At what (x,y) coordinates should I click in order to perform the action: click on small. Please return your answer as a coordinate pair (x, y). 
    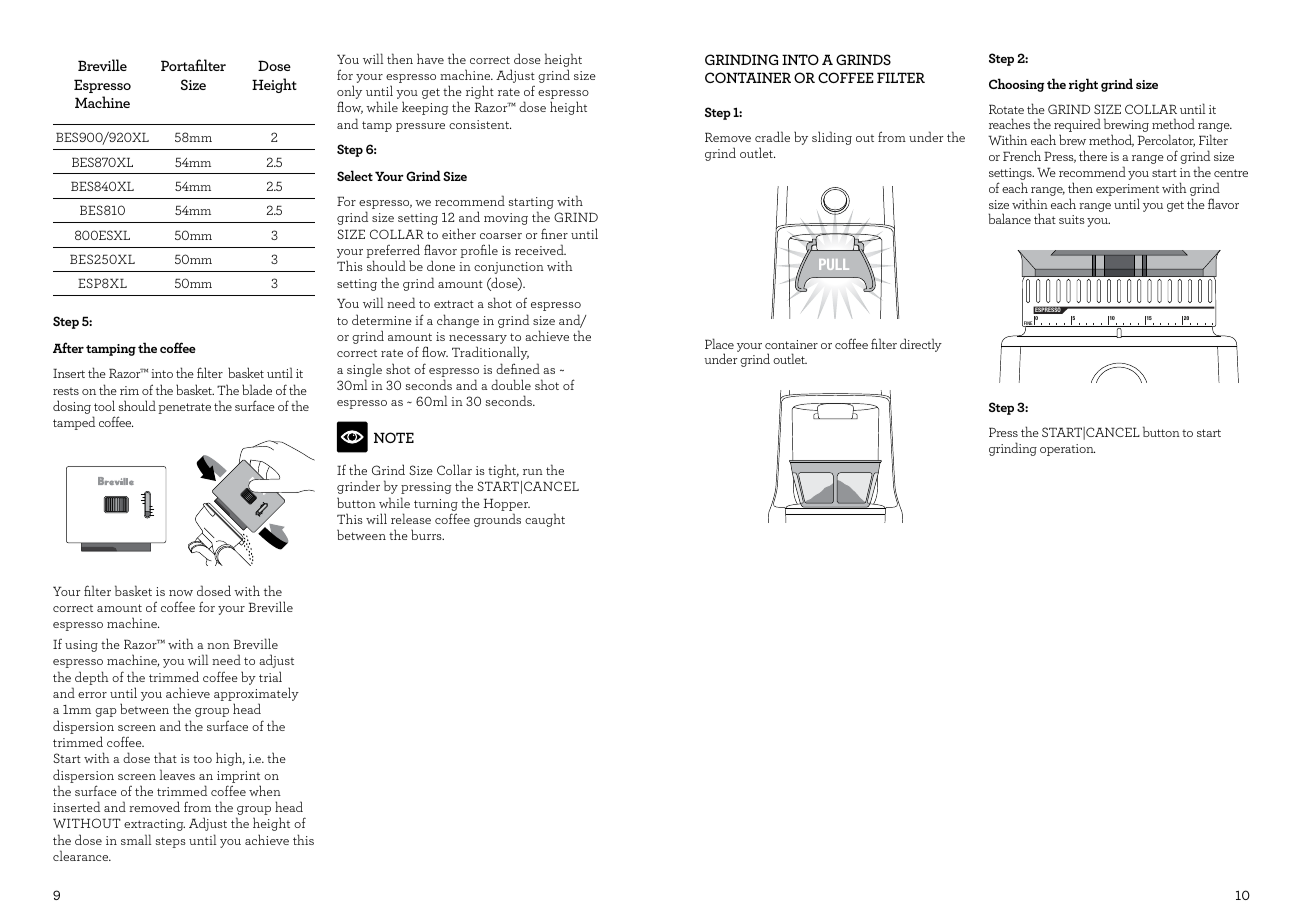
    Looking at the image, I should click on (136, 839).
